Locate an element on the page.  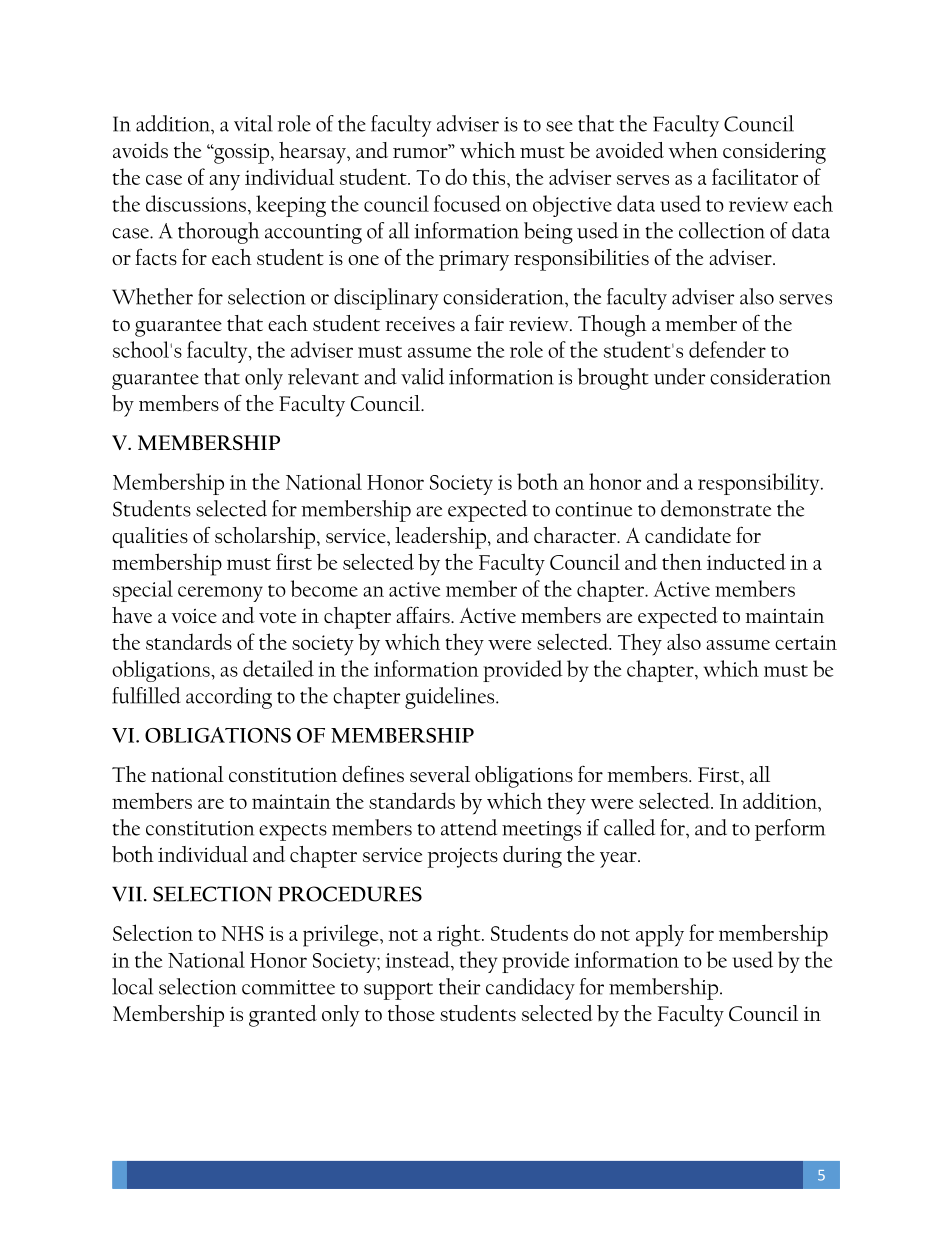
gossip is located at coordinates (240, 154).
